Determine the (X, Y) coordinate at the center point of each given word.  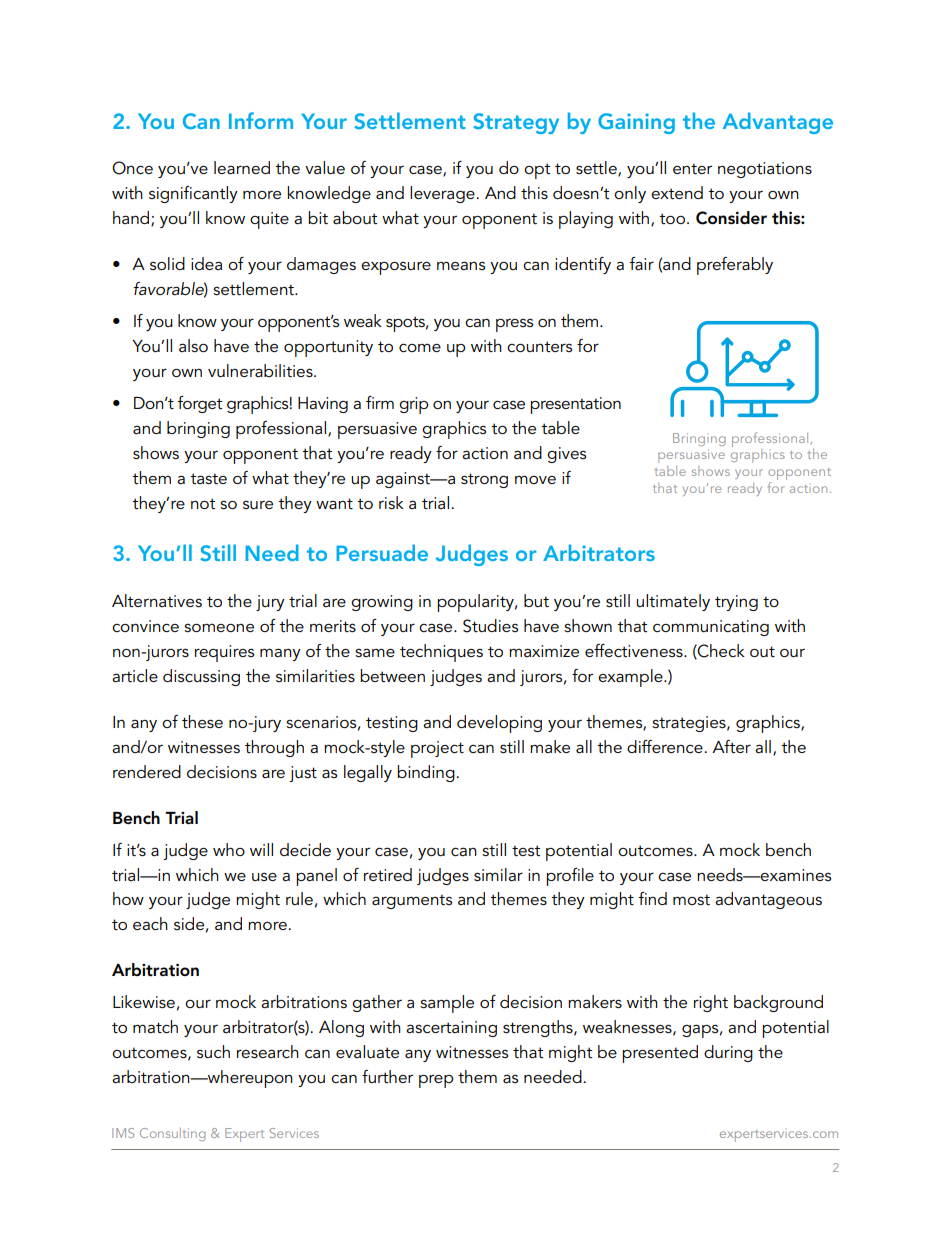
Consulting (173, 1134)
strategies (690, 724)
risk (391, 502)
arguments (412, 901)
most (691, 899)
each (150, 923)
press (514, 325)
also (193, 345)
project (437, 749)
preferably (735, 266)
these (202, 721)
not (203, 503)
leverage (443, 194)
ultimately (673, 602)
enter (692, 168)
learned (242, 167)
